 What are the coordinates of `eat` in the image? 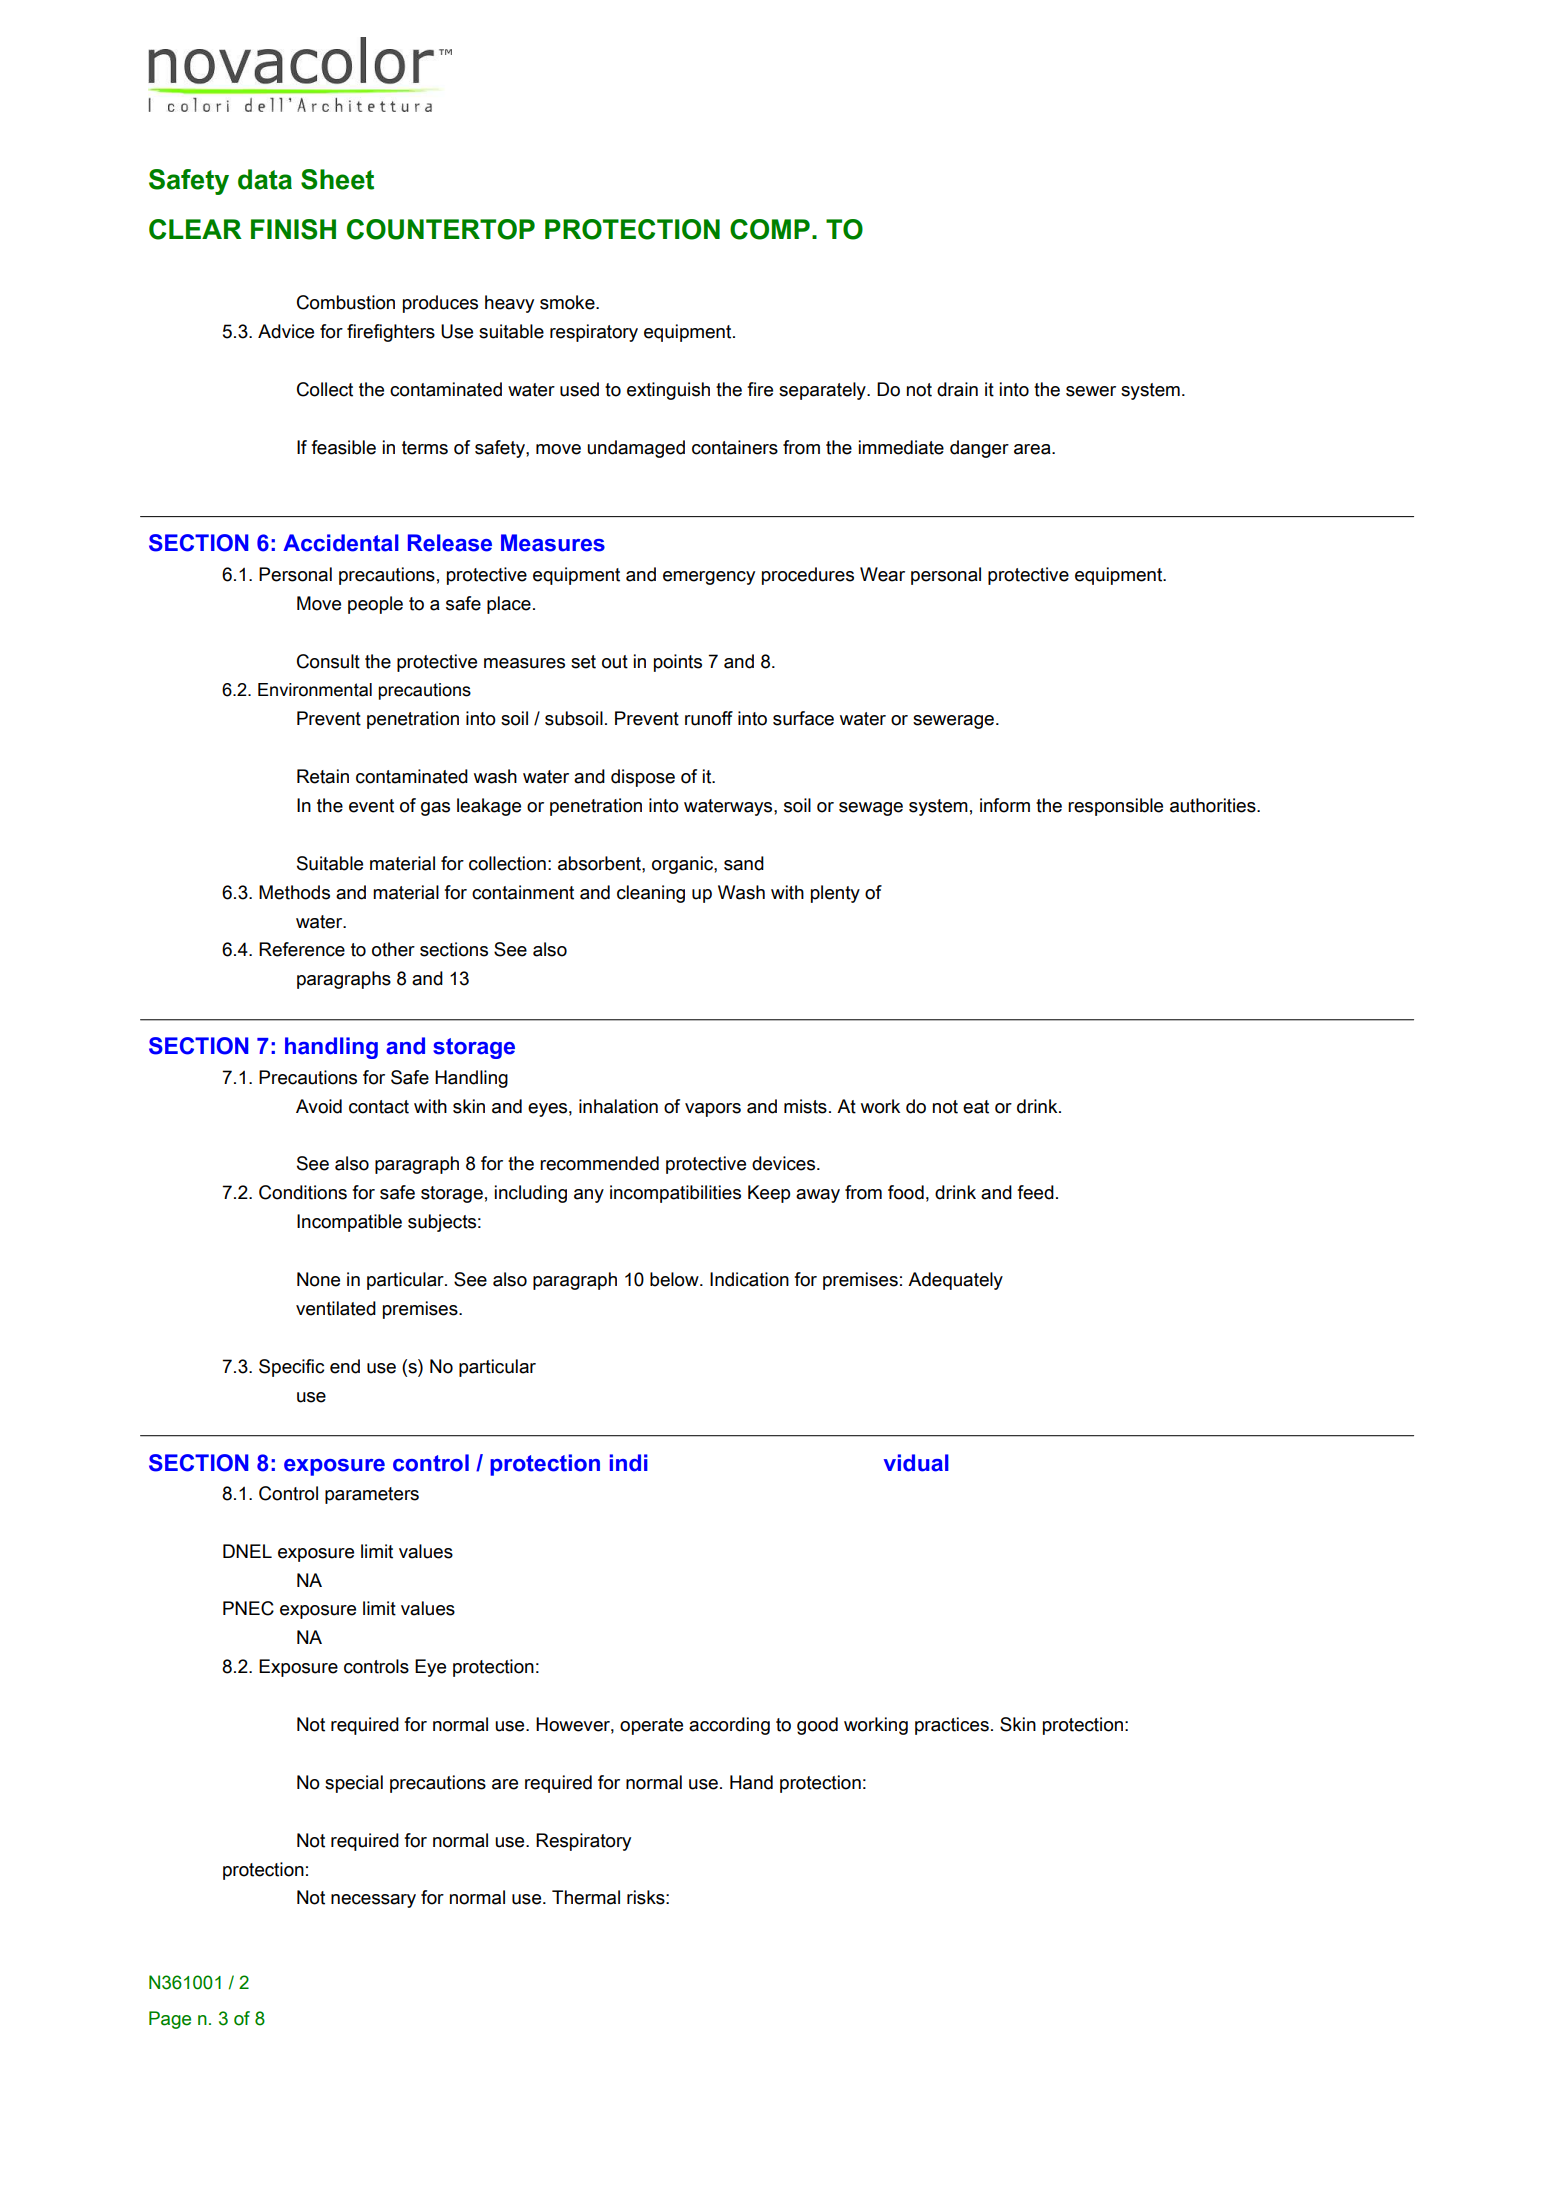 It's located at (976, 1107).
